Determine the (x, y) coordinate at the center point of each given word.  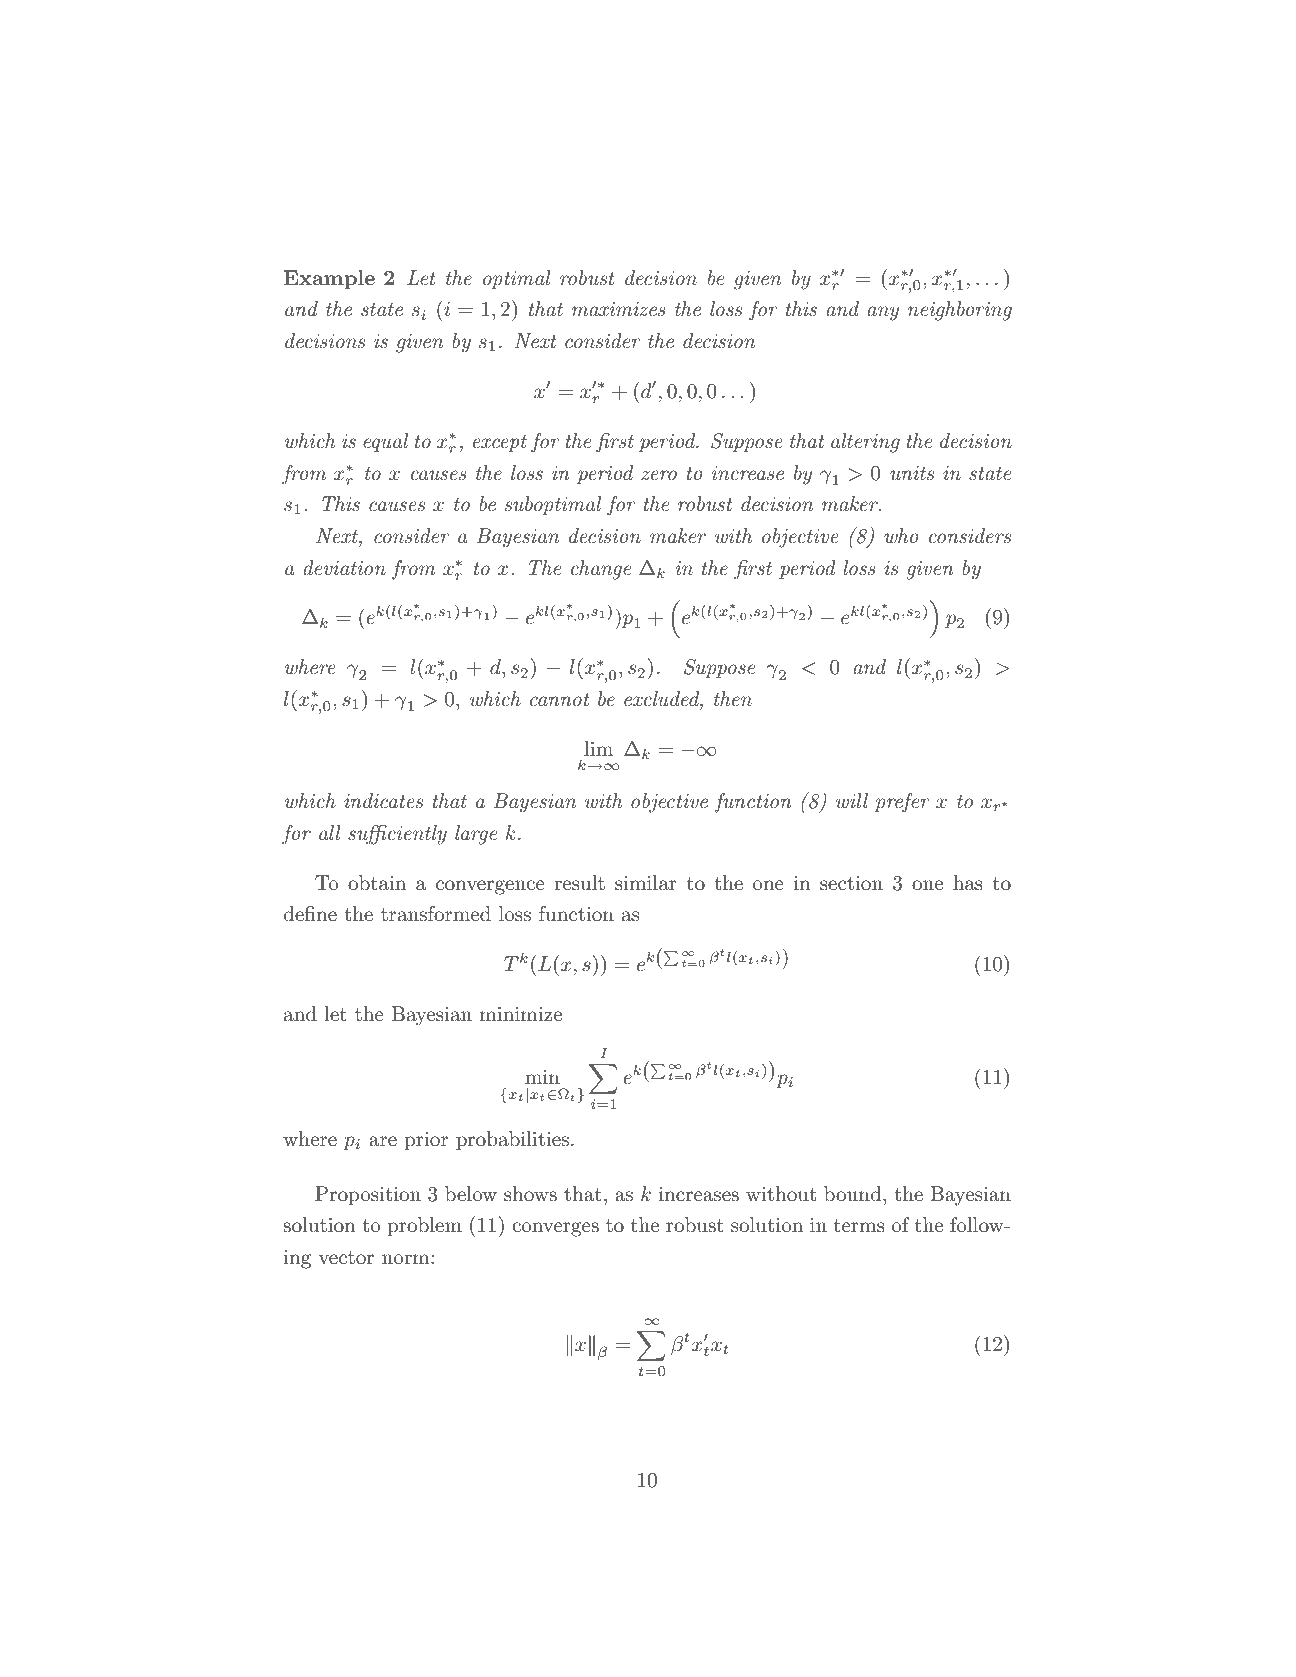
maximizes (619, 309)
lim (598, 748)
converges (555, 1229)
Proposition (368, 1195)
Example (329, 279)
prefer (902, 803)
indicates (383, 801)
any (883, 313)
